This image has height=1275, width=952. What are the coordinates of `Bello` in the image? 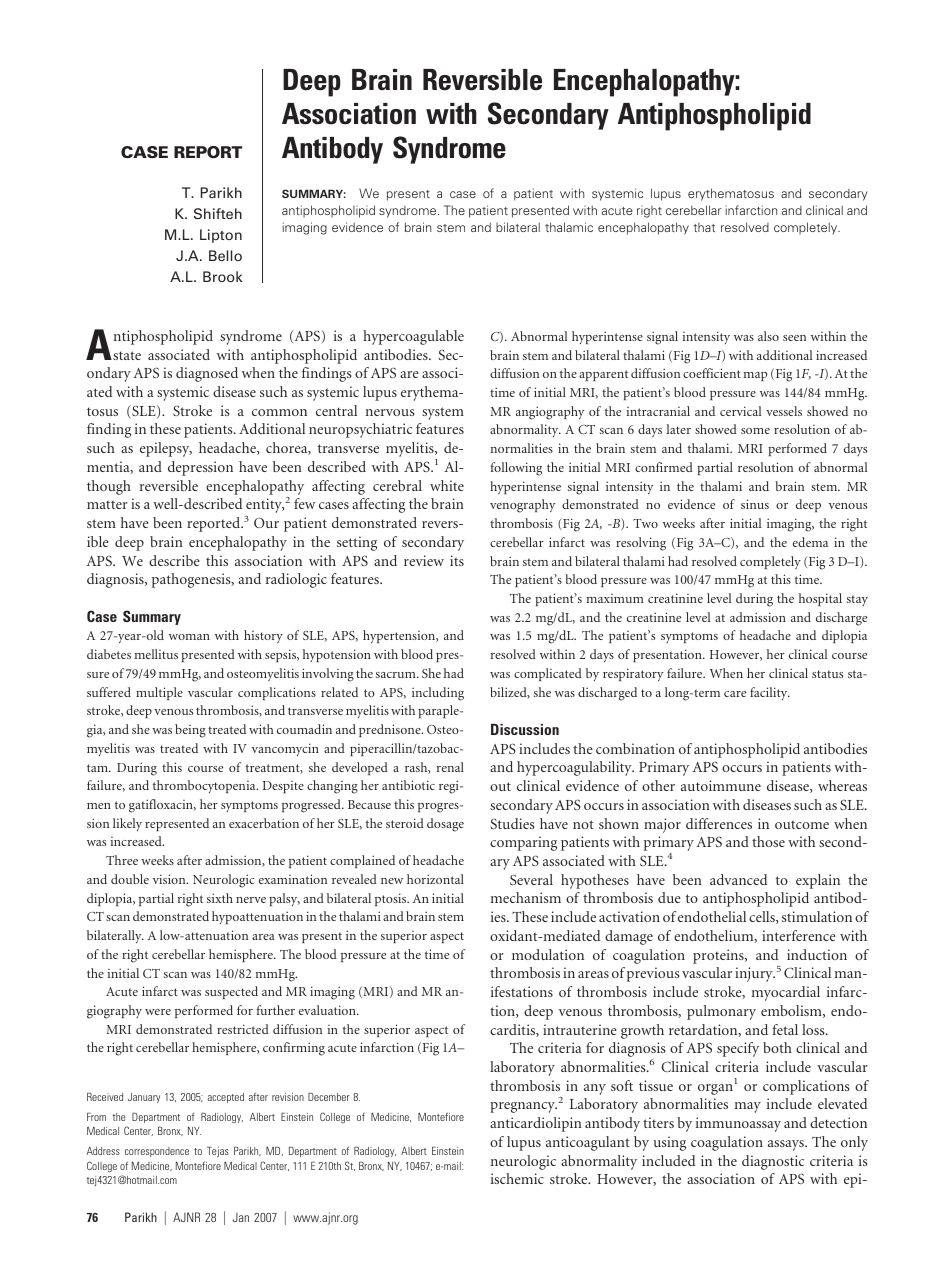 It's located at (225, 255).
